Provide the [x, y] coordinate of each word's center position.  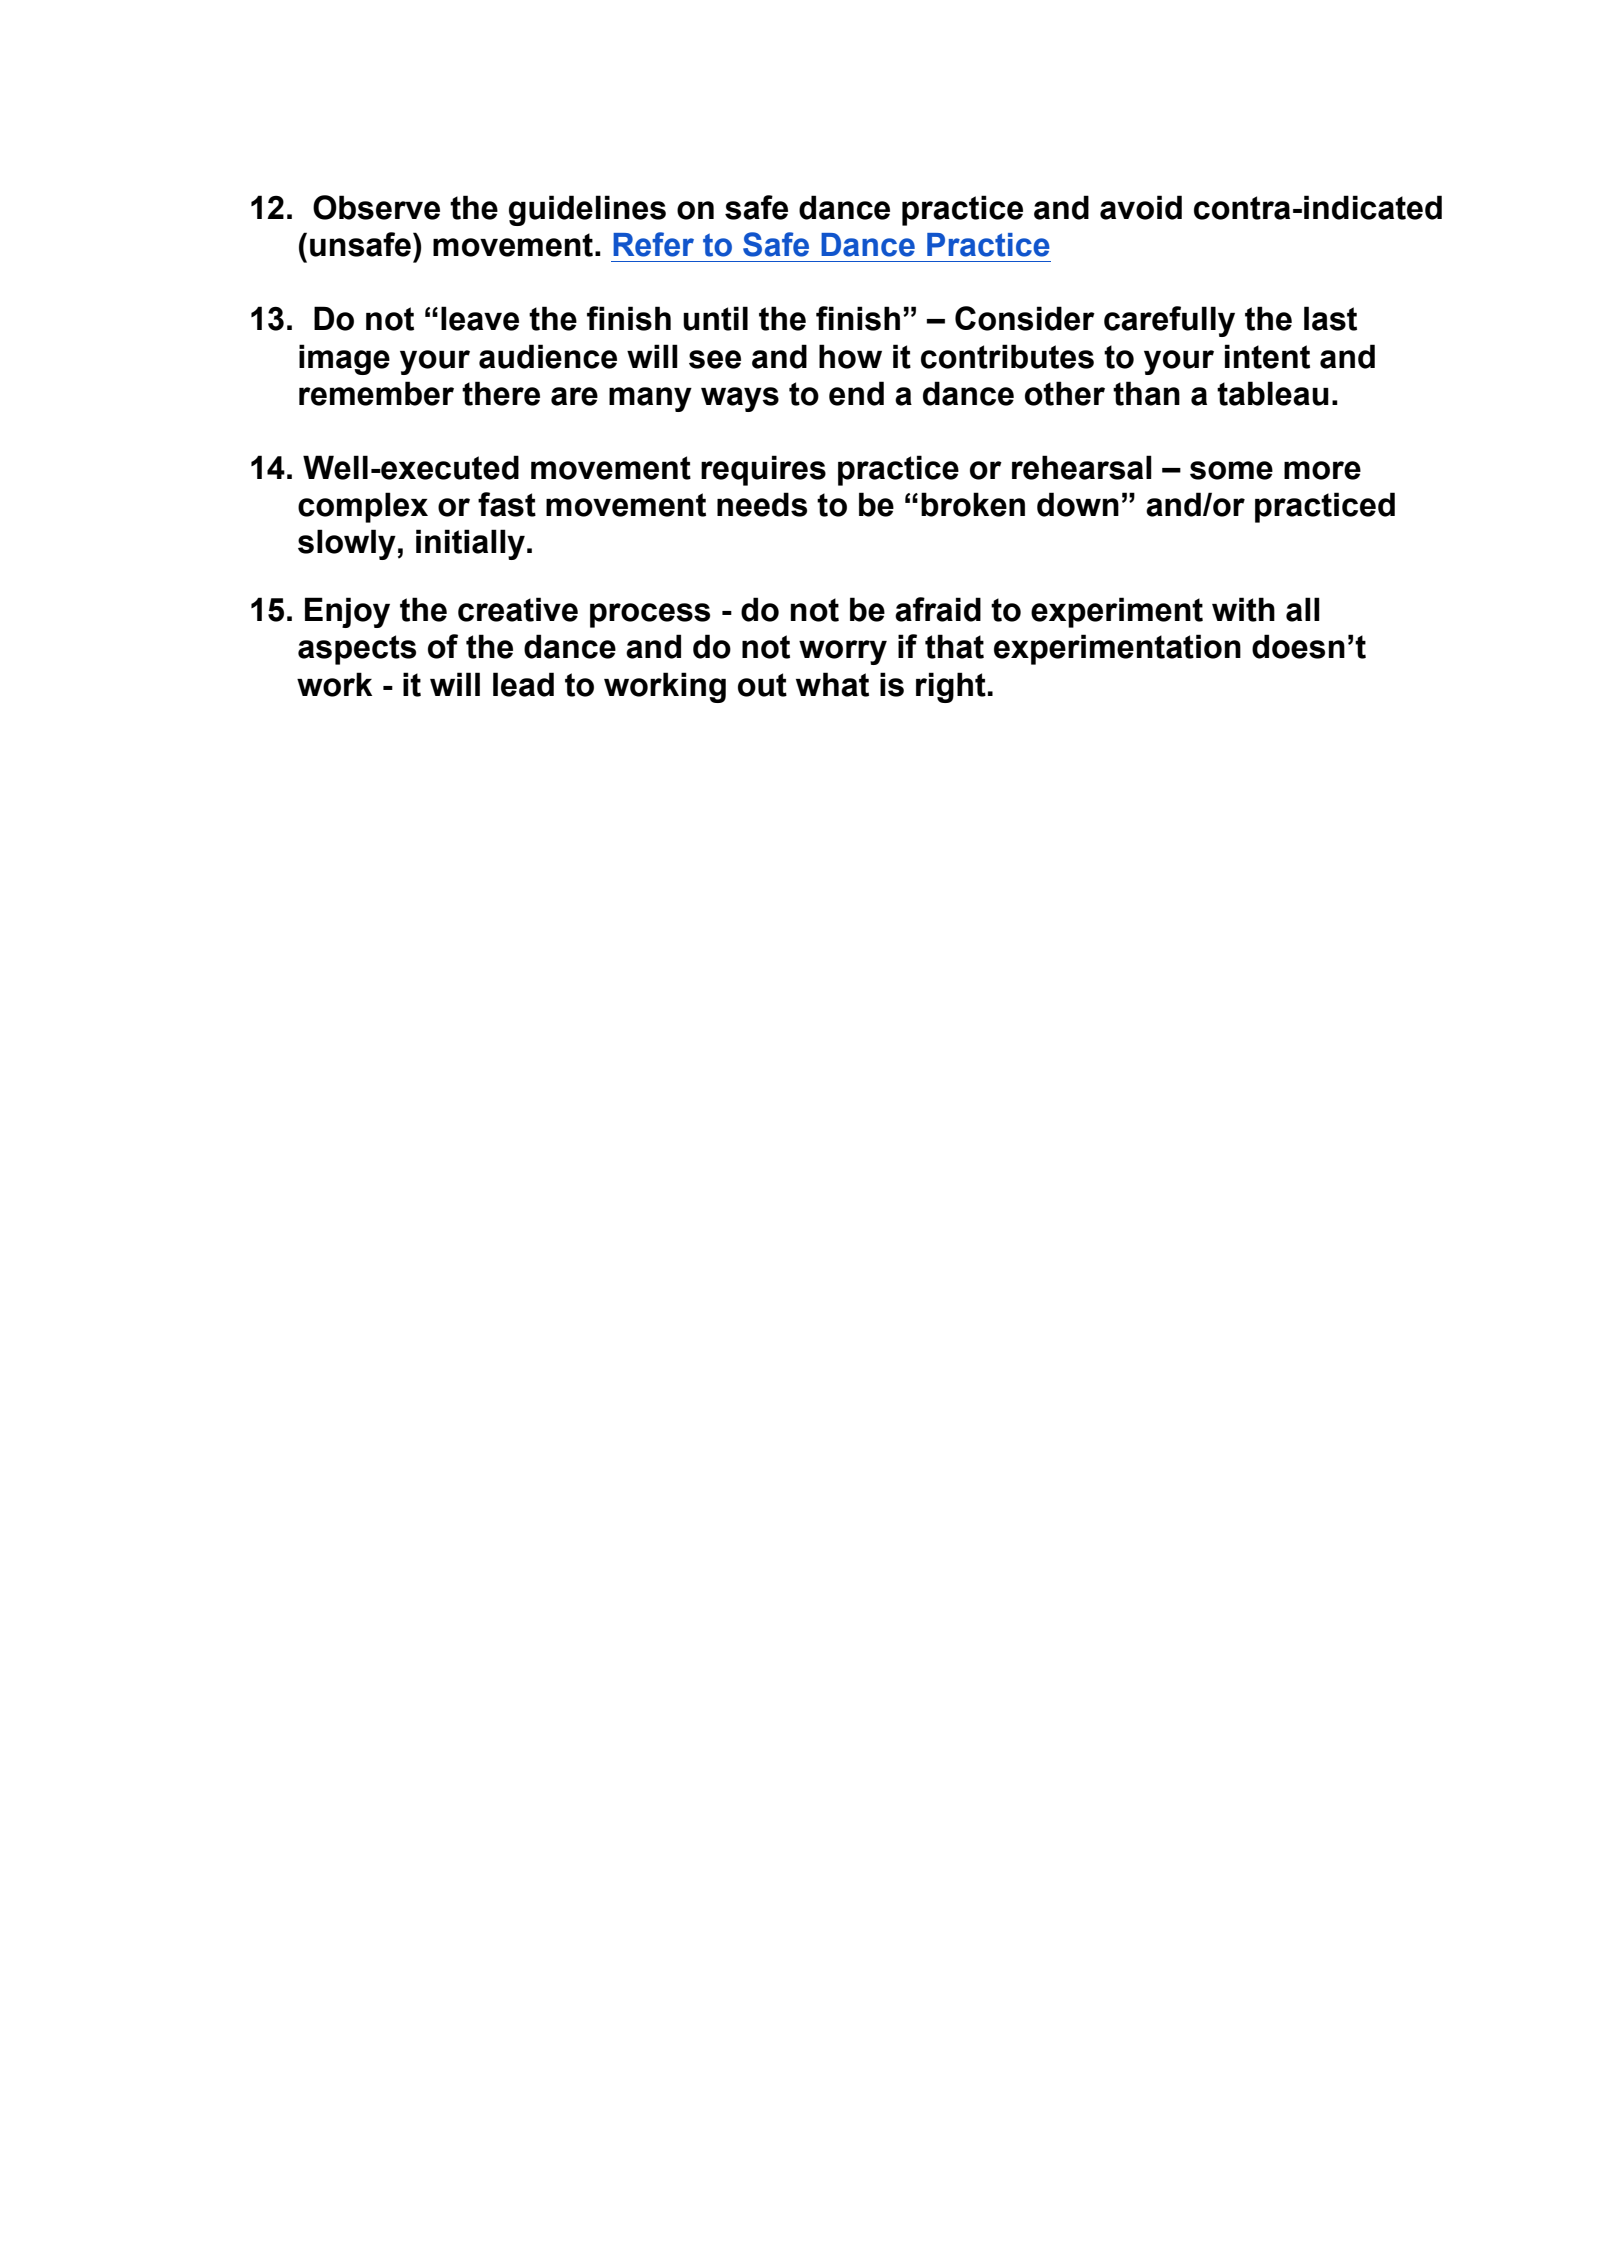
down [1078, 504]
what [832, 684]
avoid [1141, 207]
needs [762, 504]
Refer [653, 244]
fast [507, 504]
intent [1267, 356]
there [501, 393]
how [850, 356]
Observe [376, 207]
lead [523, 684]
